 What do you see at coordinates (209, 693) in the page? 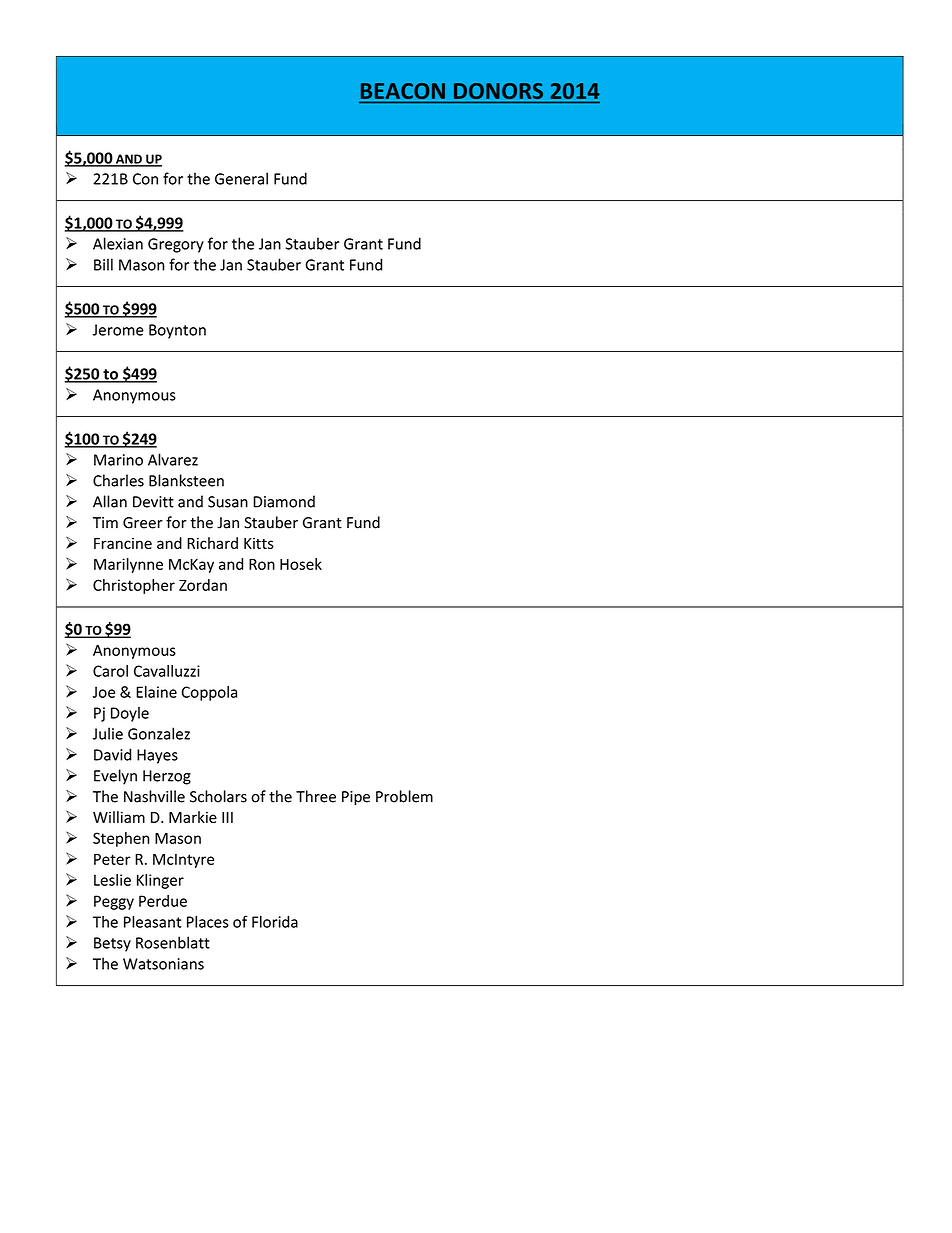
I see `Coppola` at bounding box center [209, 693].
